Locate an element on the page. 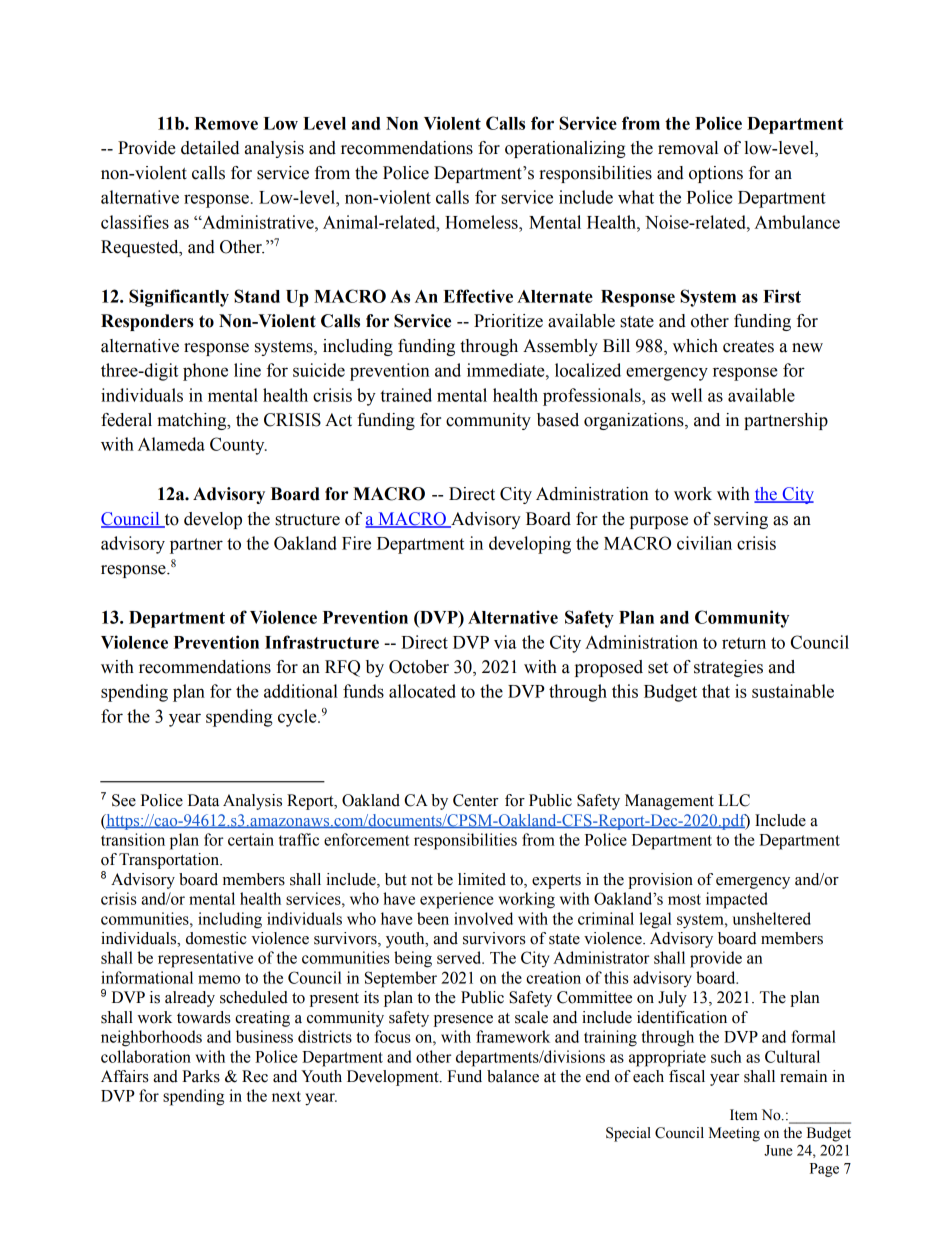 The image size is (952, 1233). Data is located at coordinates (203, 800).
